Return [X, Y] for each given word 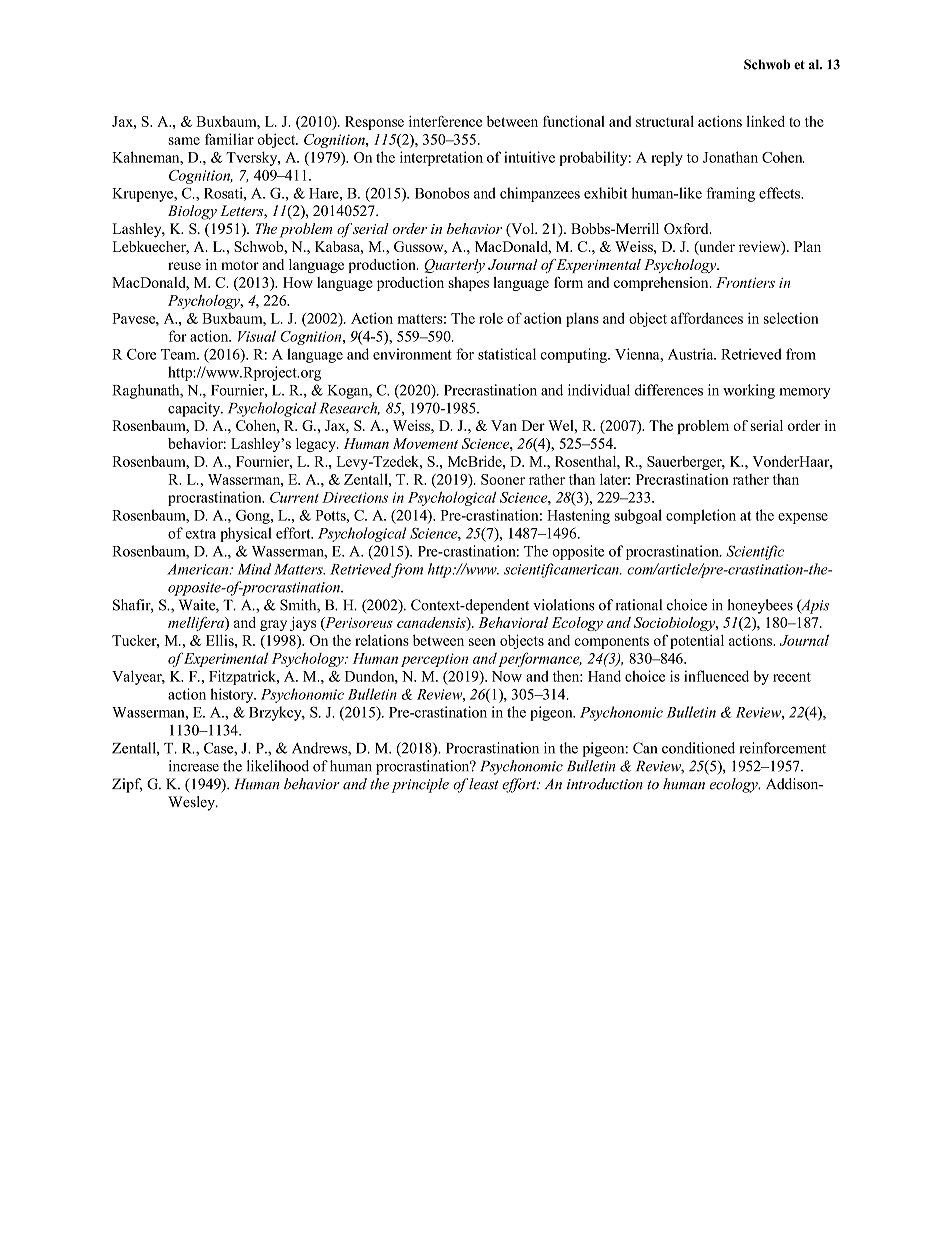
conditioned [698, 748]
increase [194, 766]
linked [766, 121]
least [484, 784]
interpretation [441, 158]
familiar [229, 139]
